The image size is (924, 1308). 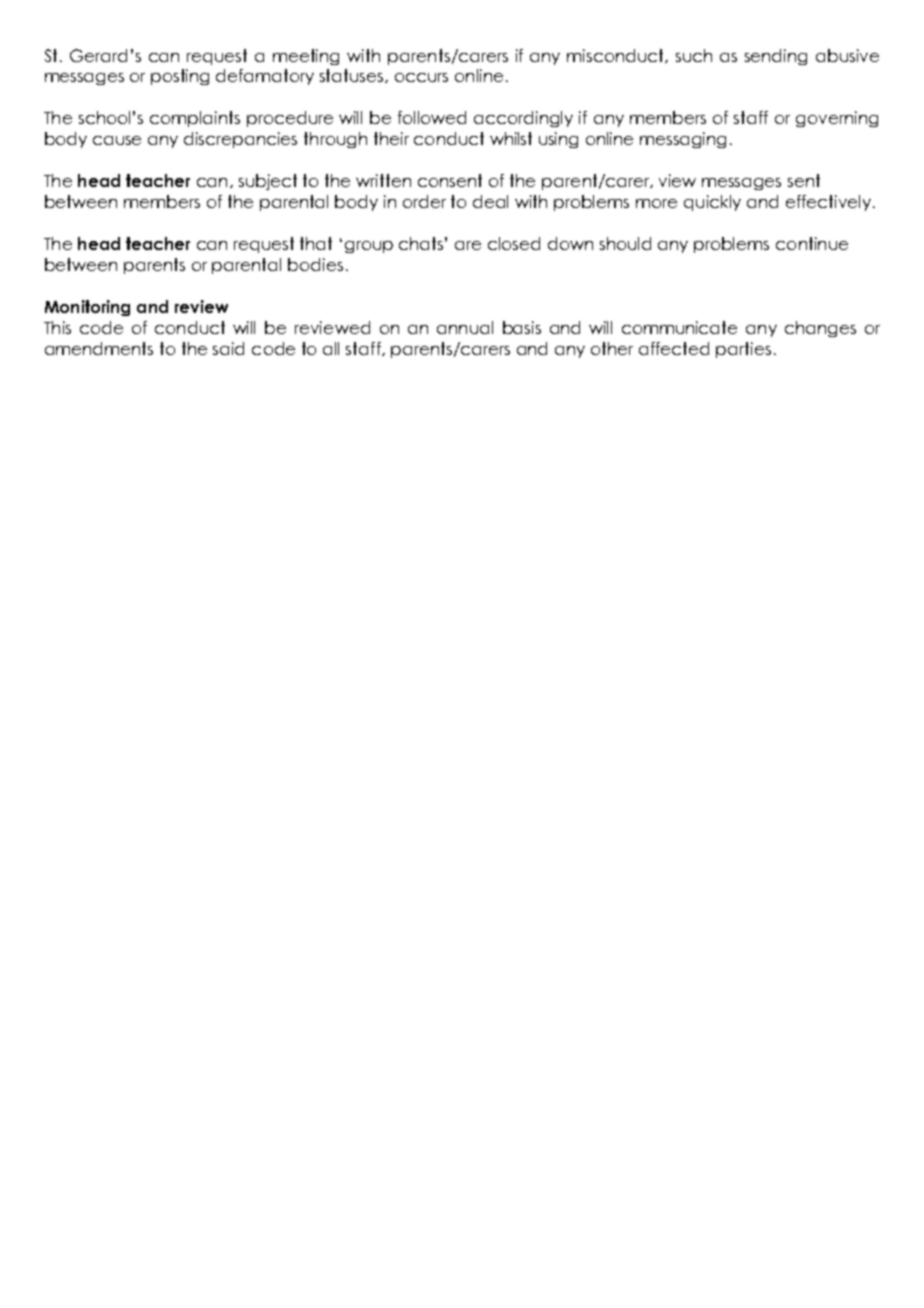 I want to click on quickly, so click(x=712, y=203).
